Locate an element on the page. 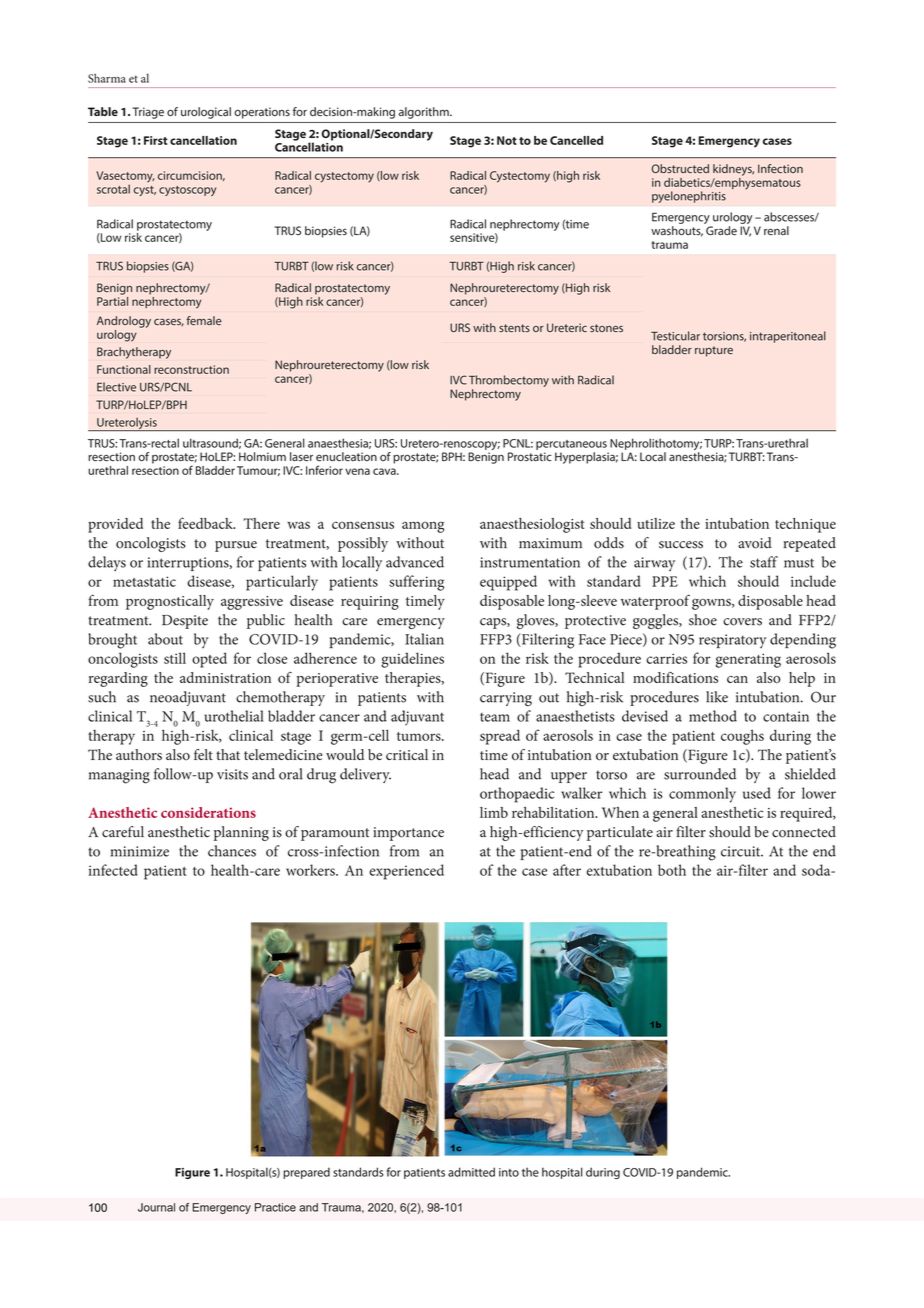 This document has width=924, height=1308. Journal is located at coordinates (156, 1207).
